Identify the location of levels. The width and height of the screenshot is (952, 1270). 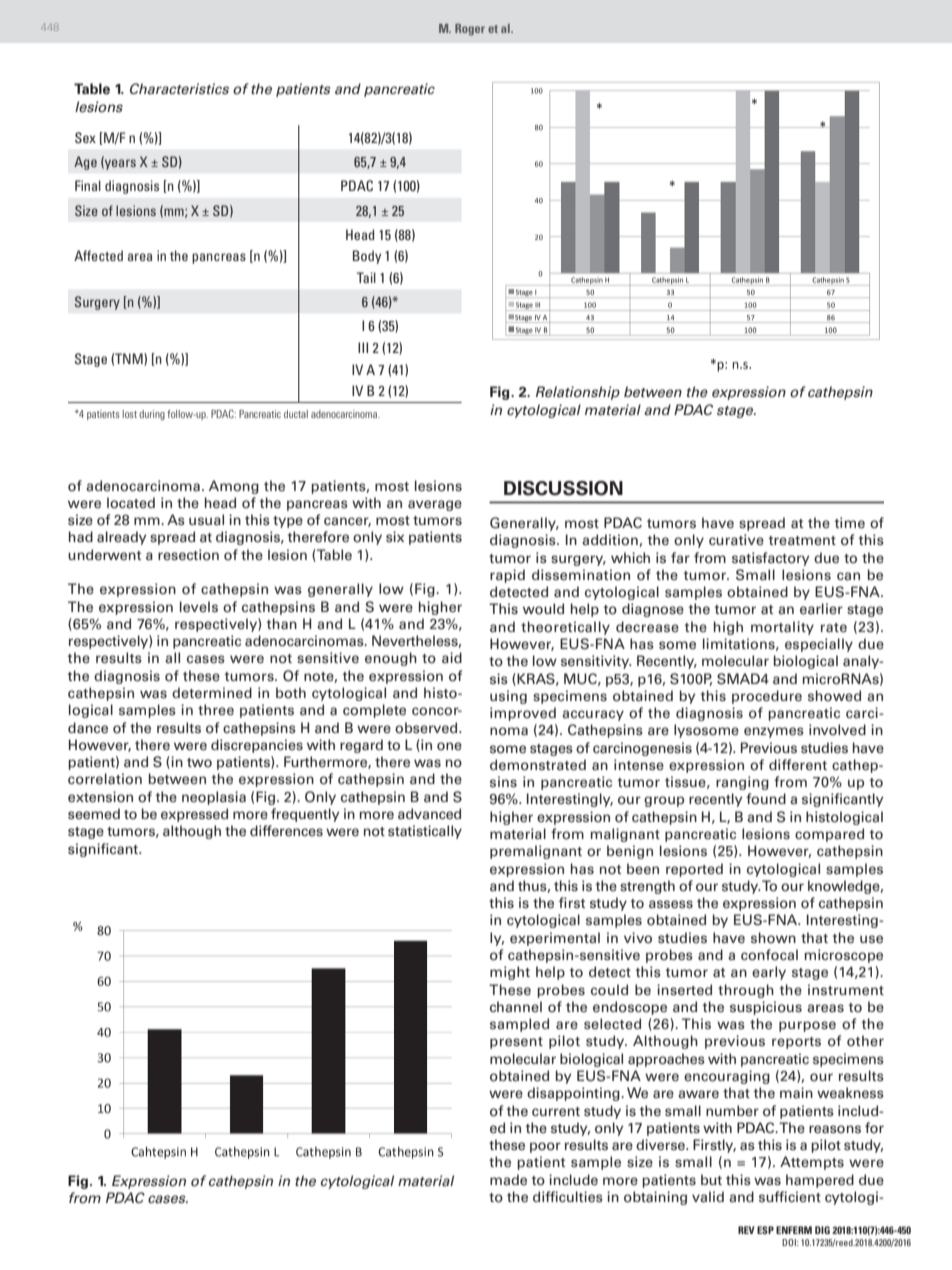
(199, 606).
